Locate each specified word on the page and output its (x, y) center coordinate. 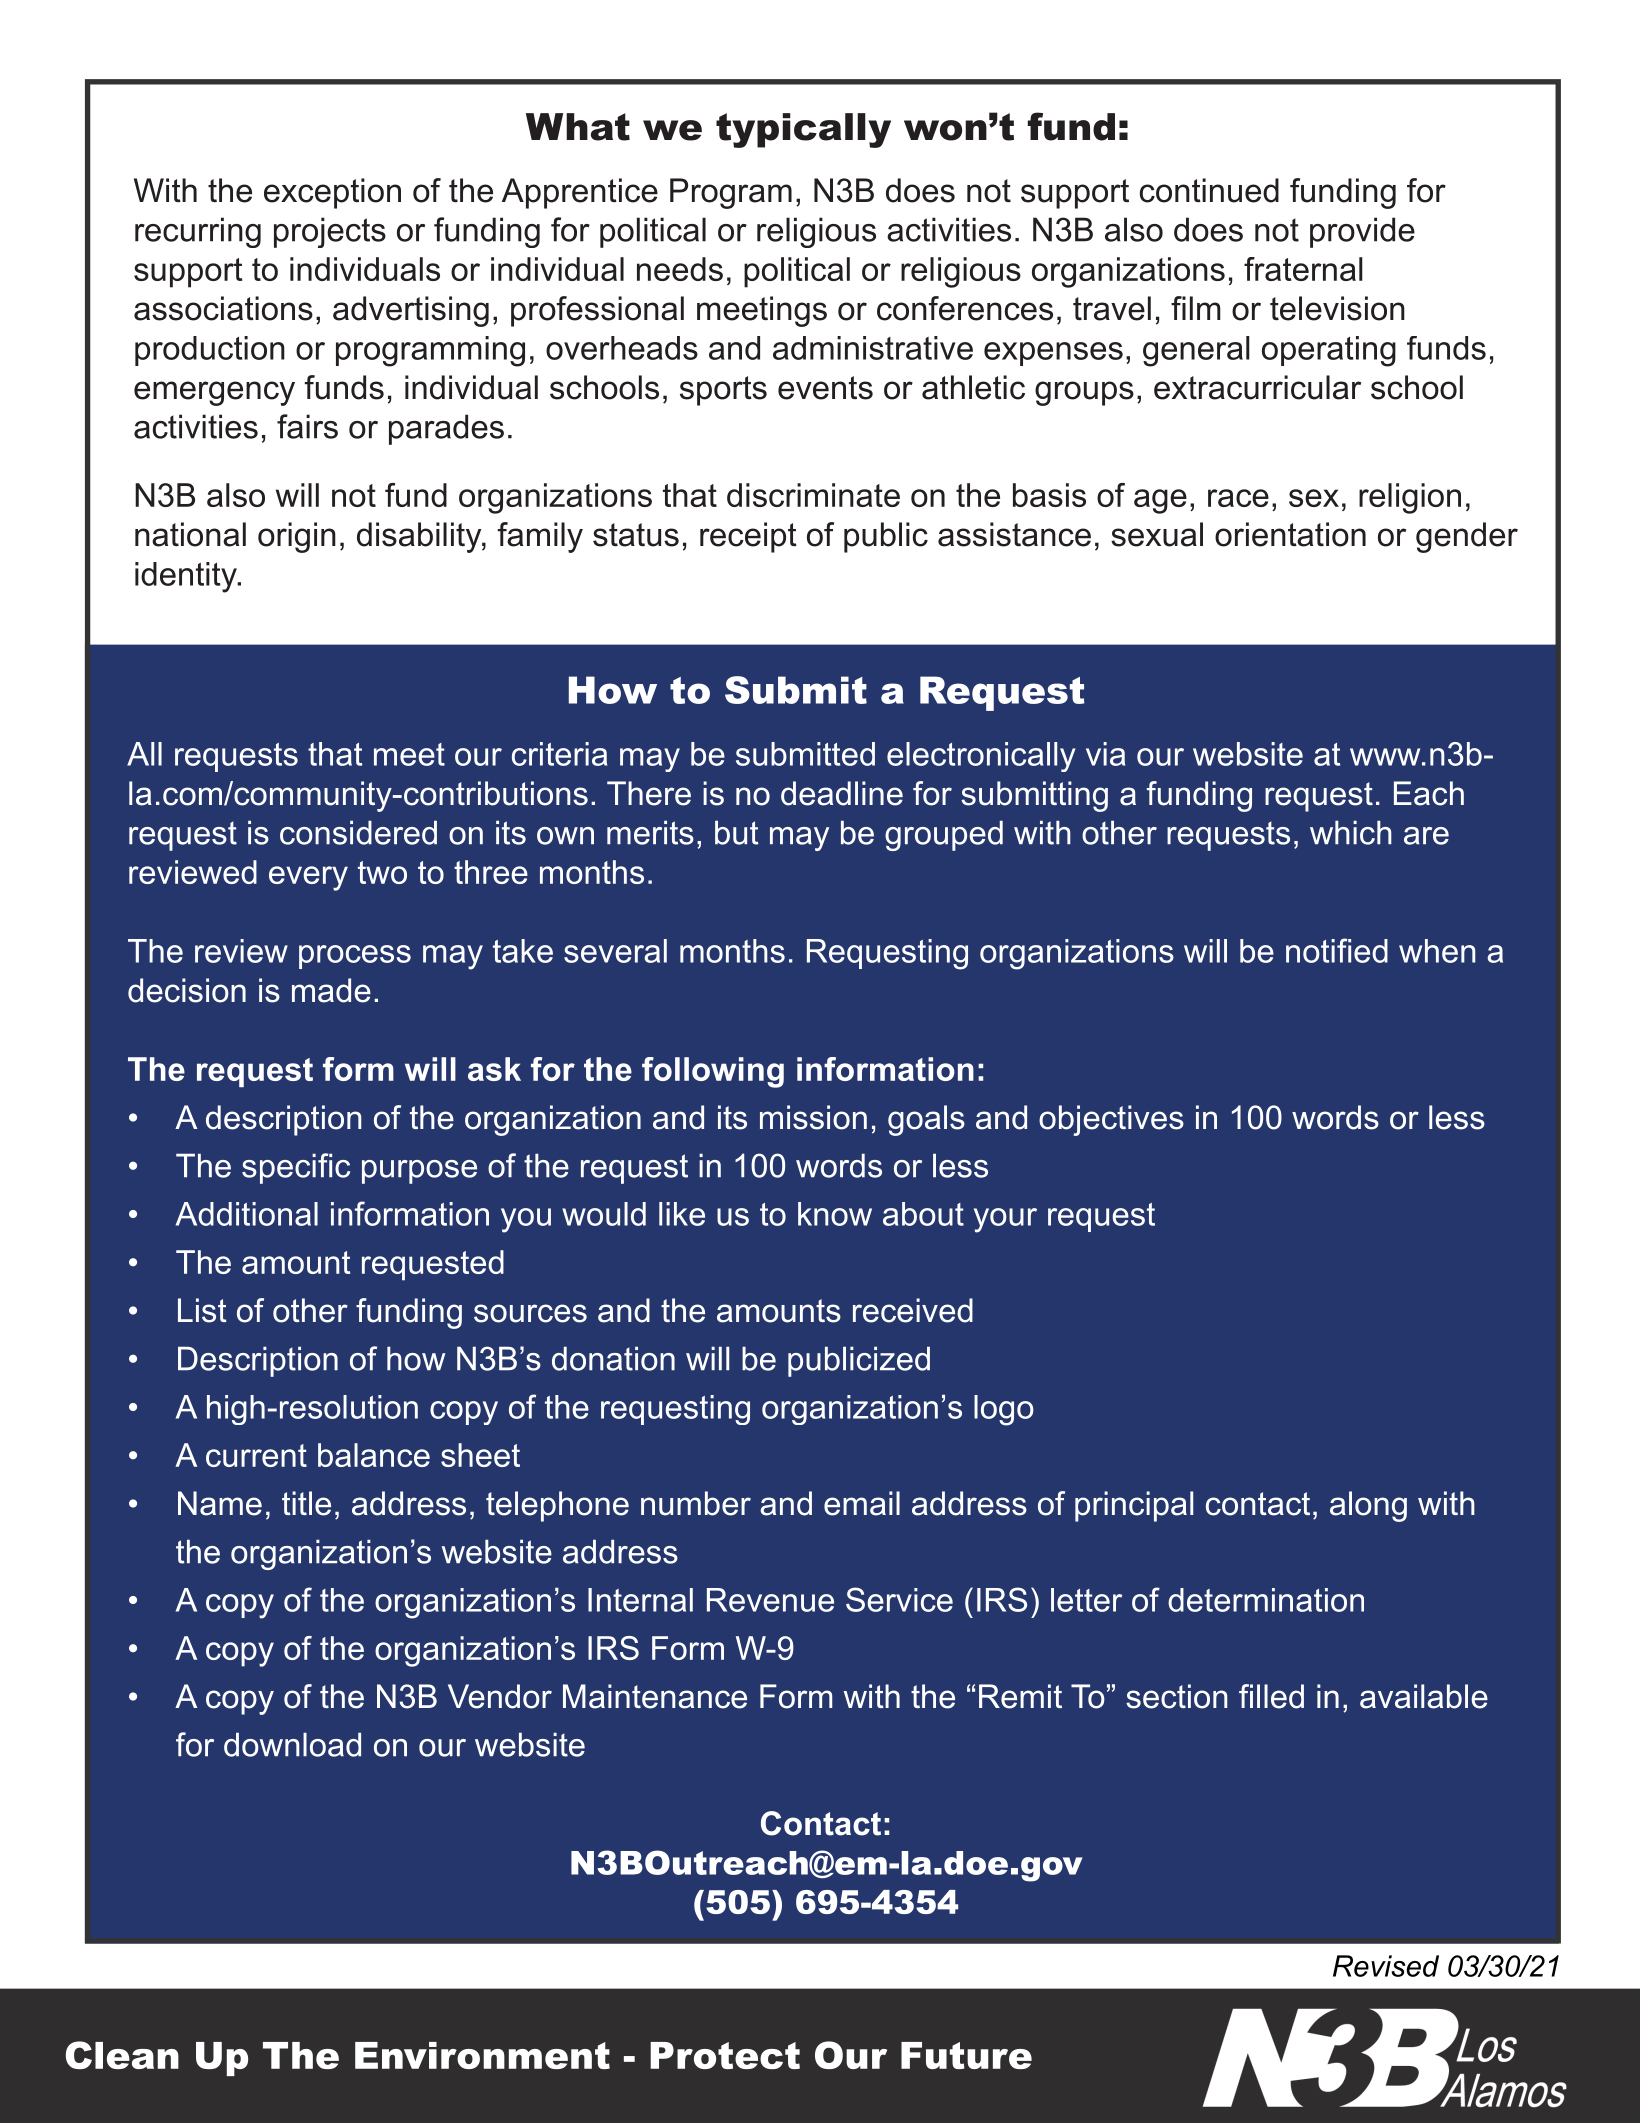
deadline (842, 793)
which (1351, 832)
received (913, 1310)
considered (358, 832)
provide (1362, 232)
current (256, 1455)
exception (332, 193)
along (1368, 1506)
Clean (122, 2055)
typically (803, 130)
